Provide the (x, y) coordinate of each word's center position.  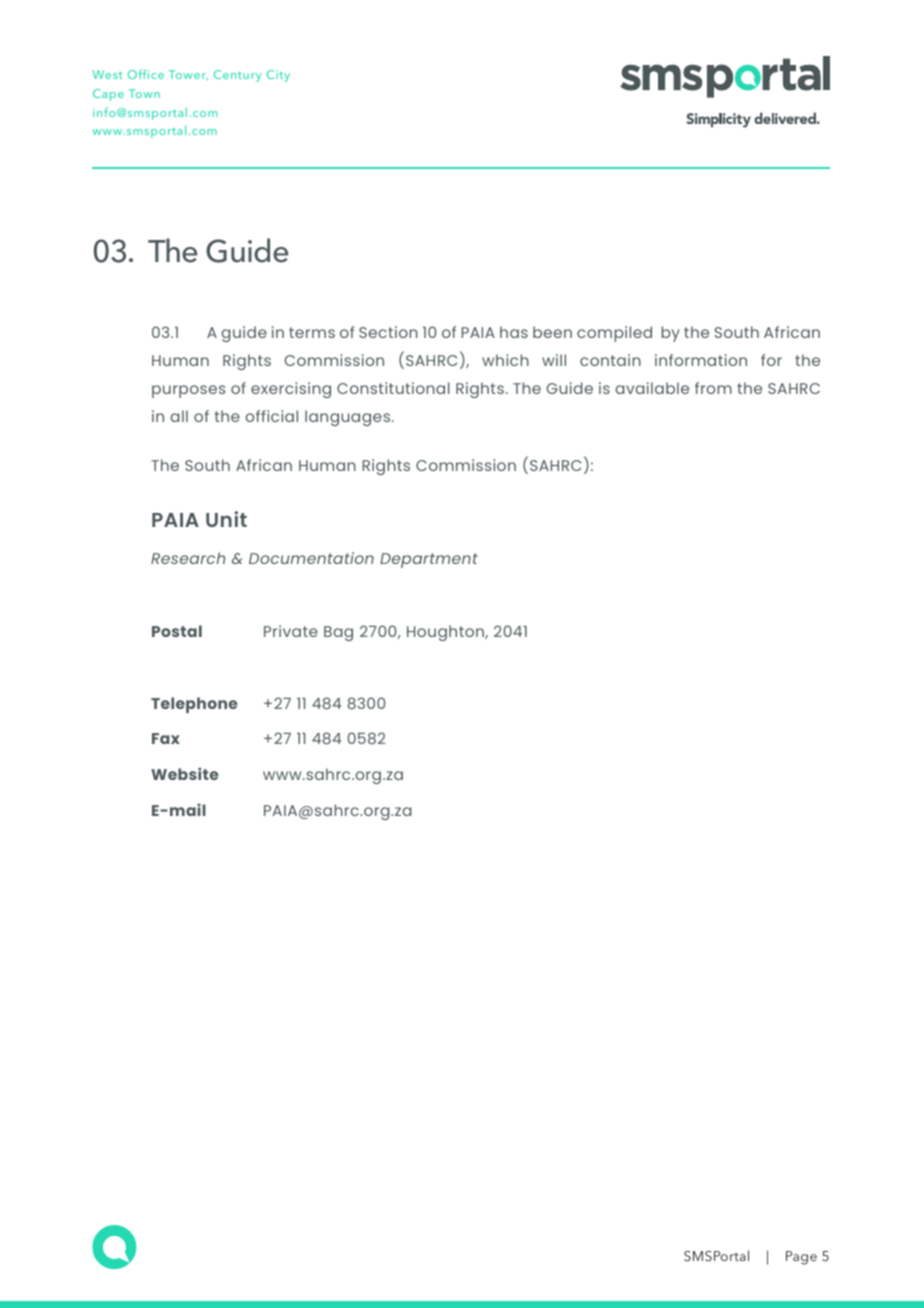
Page (801, 1258)
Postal (177, 631)
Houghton (446, 633)
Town (144, 93)
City (278, 76)
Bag (338, 633)
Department (429, 560)
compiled (614, 334)
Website (185, 773)
